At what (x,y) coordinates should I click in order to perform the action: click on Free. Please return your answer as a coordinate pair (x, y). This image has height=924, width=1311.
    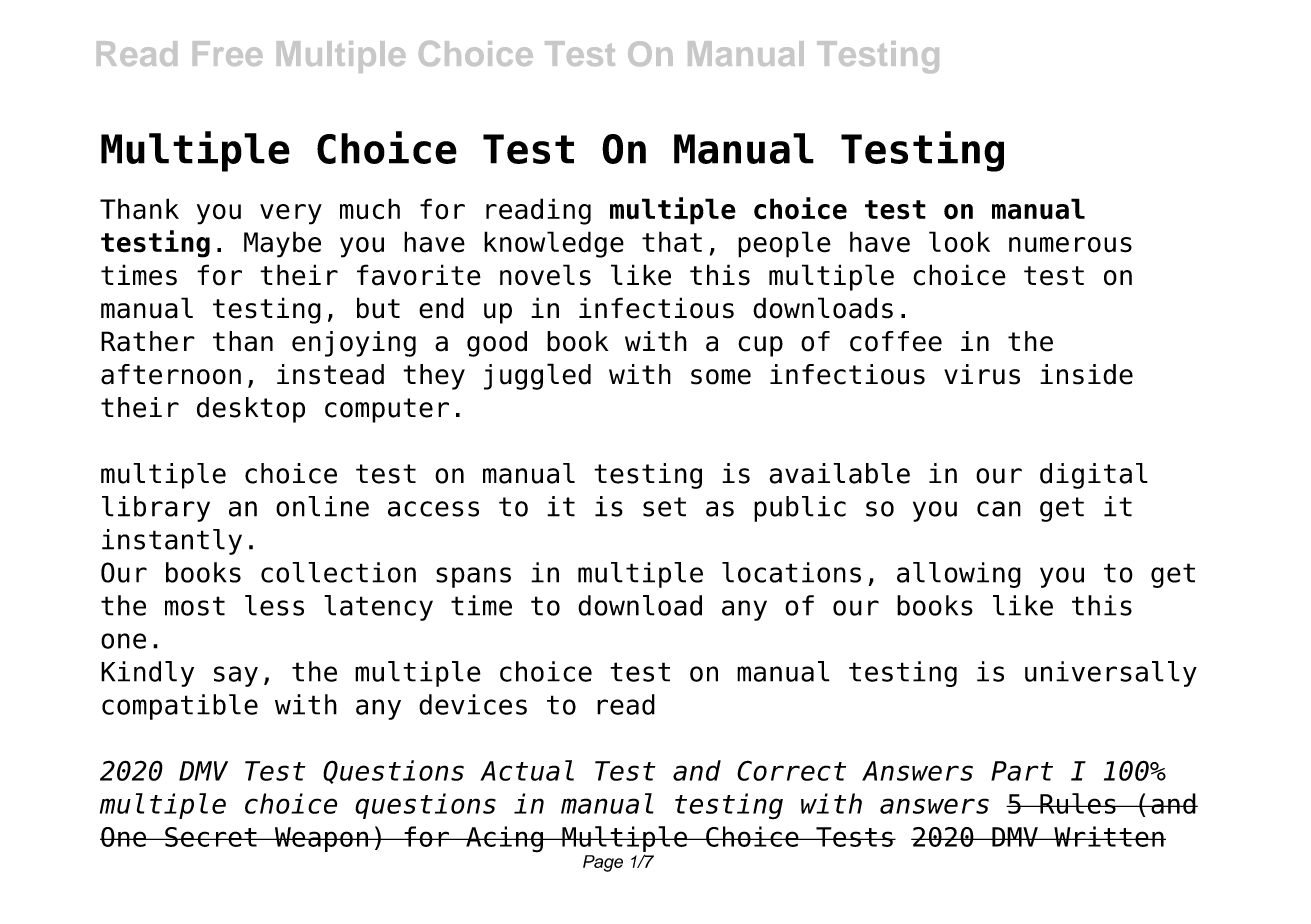
    Looking at the image, I should click on (228, 53).
